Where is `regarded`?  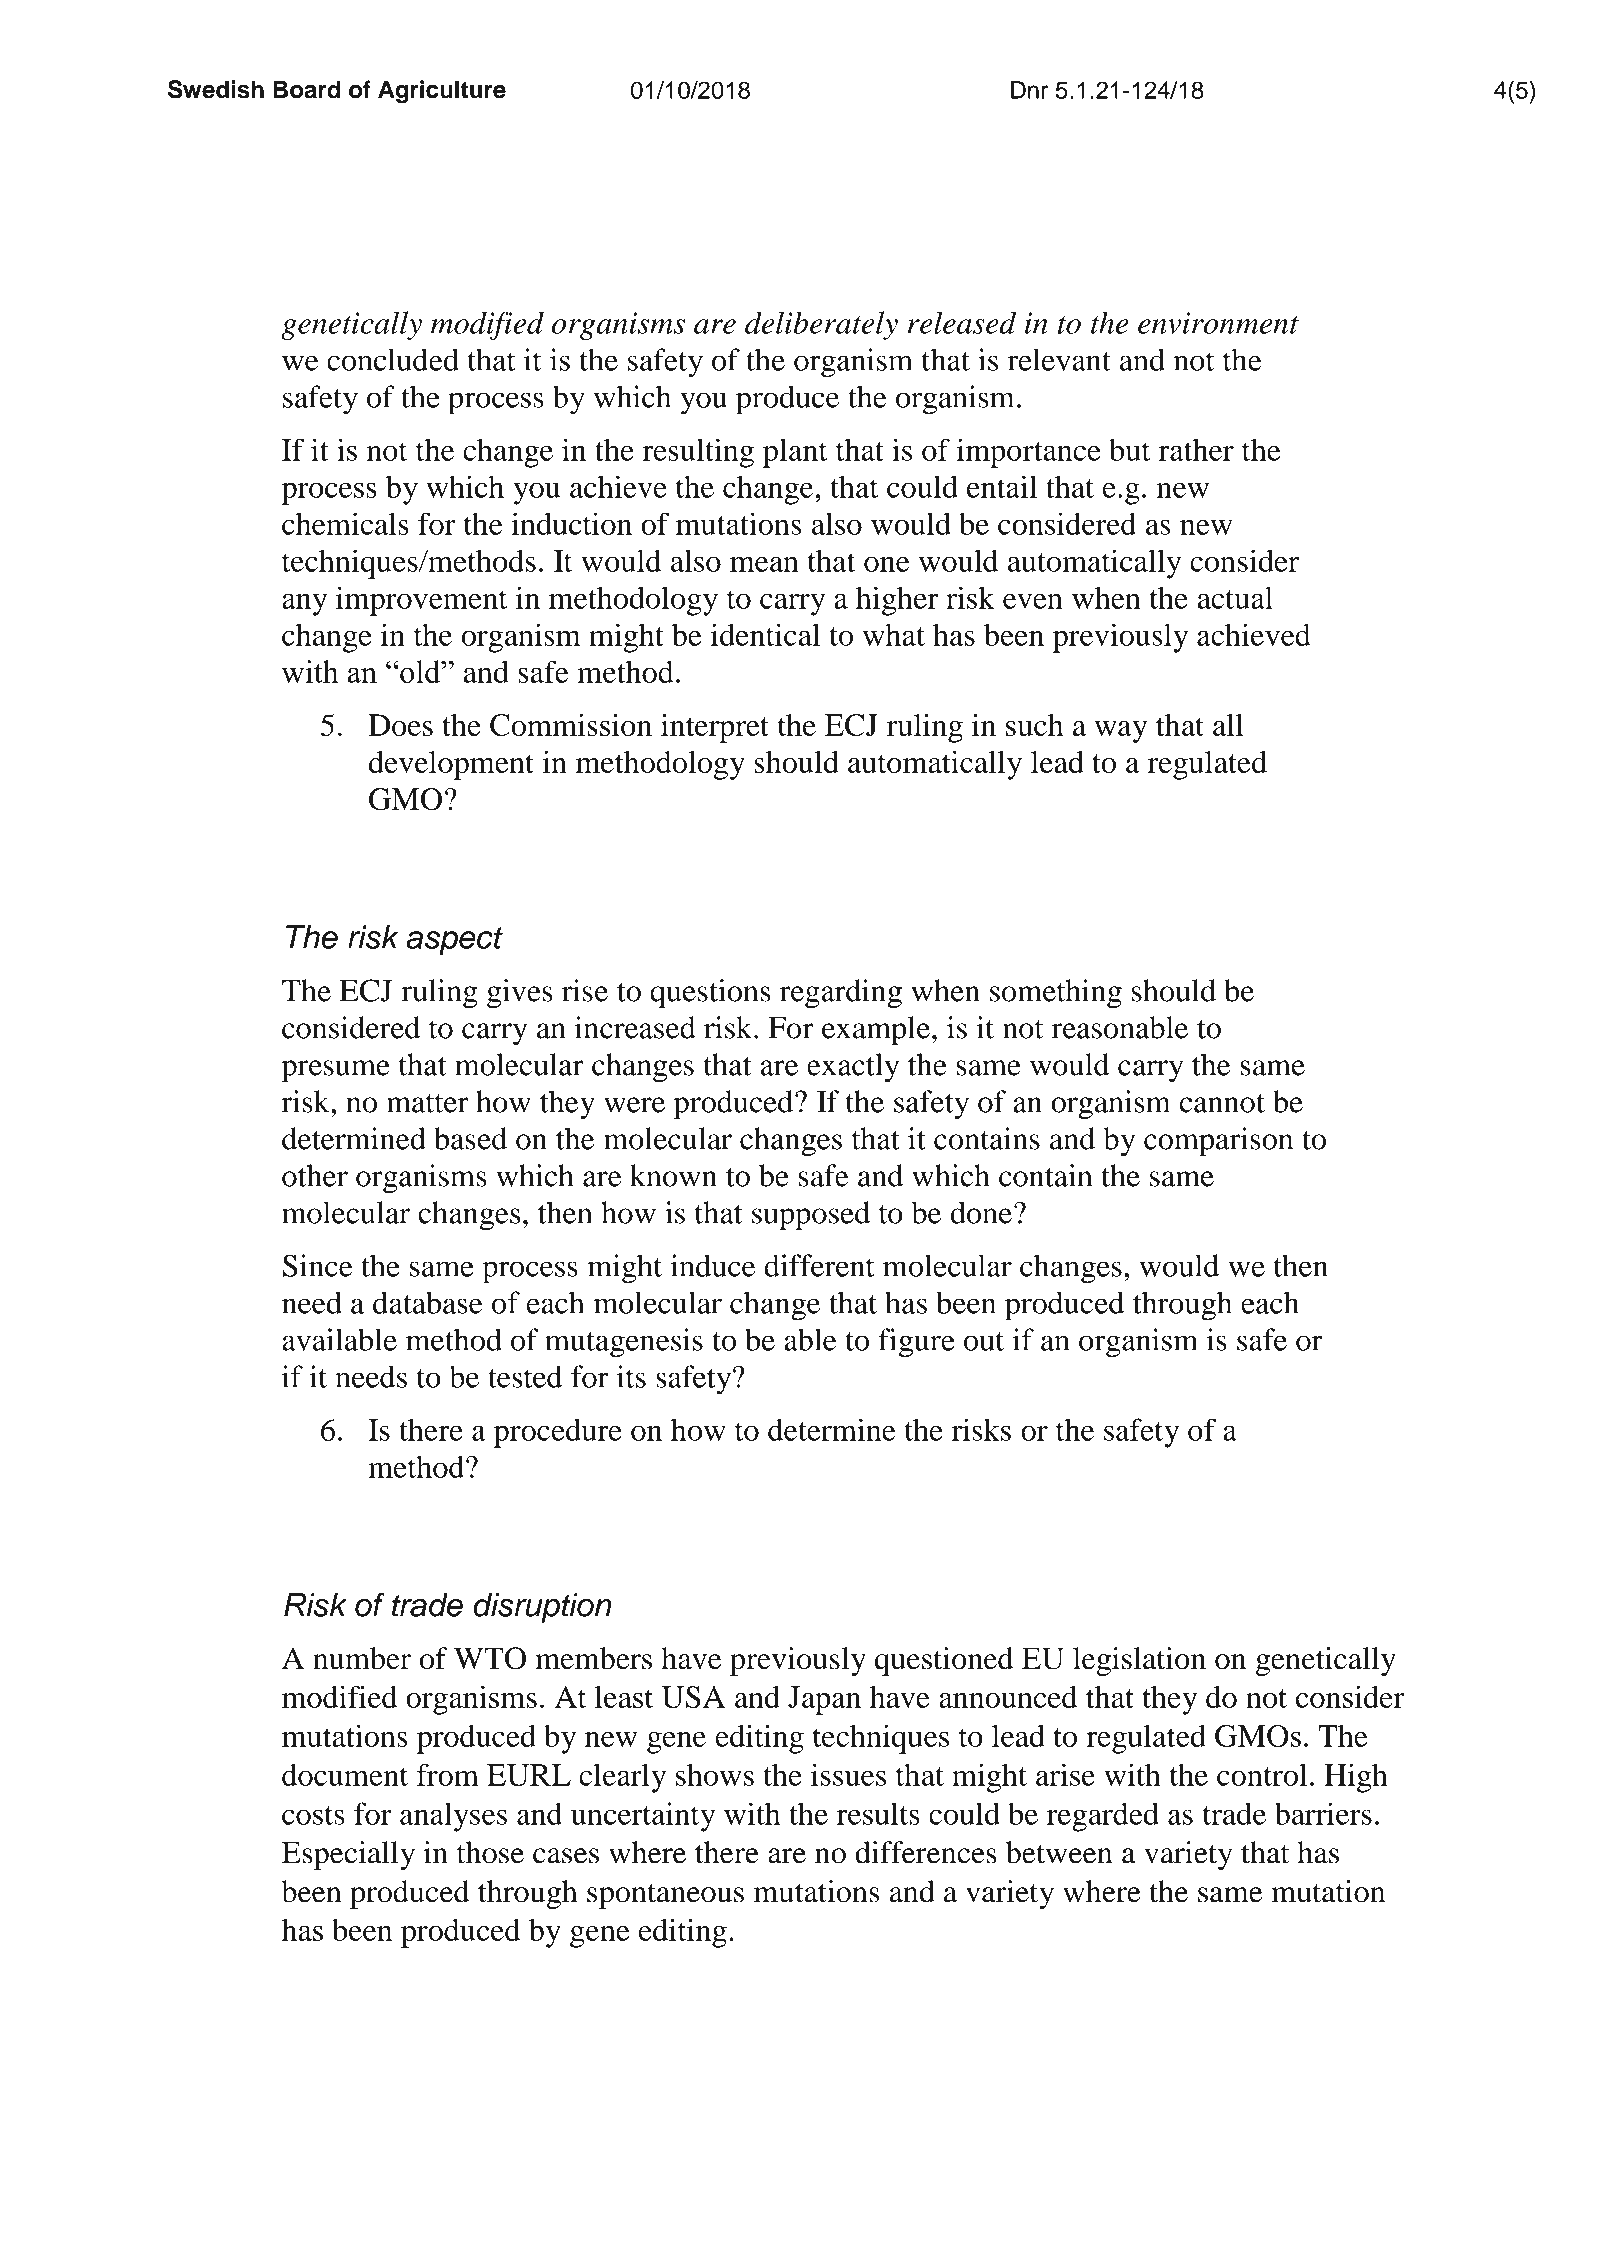 regarded is located at coordinates (1103, 1817).
